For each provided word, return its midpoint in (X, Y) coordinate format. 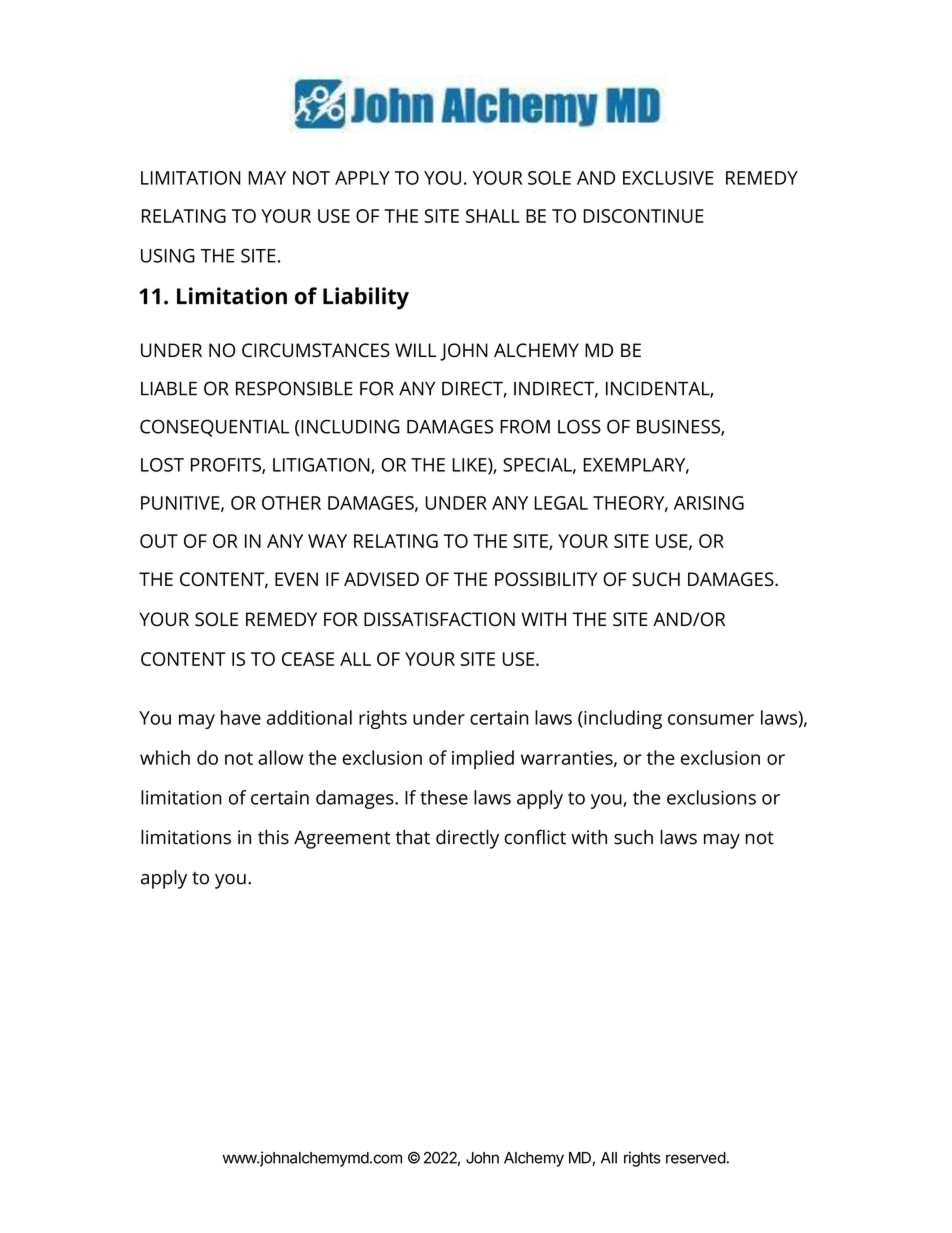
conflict (535, 837)
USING (168, 256)
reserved (696, 1158)
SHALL (493, 216)
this (273, 837)
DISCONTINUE (643, 216)
